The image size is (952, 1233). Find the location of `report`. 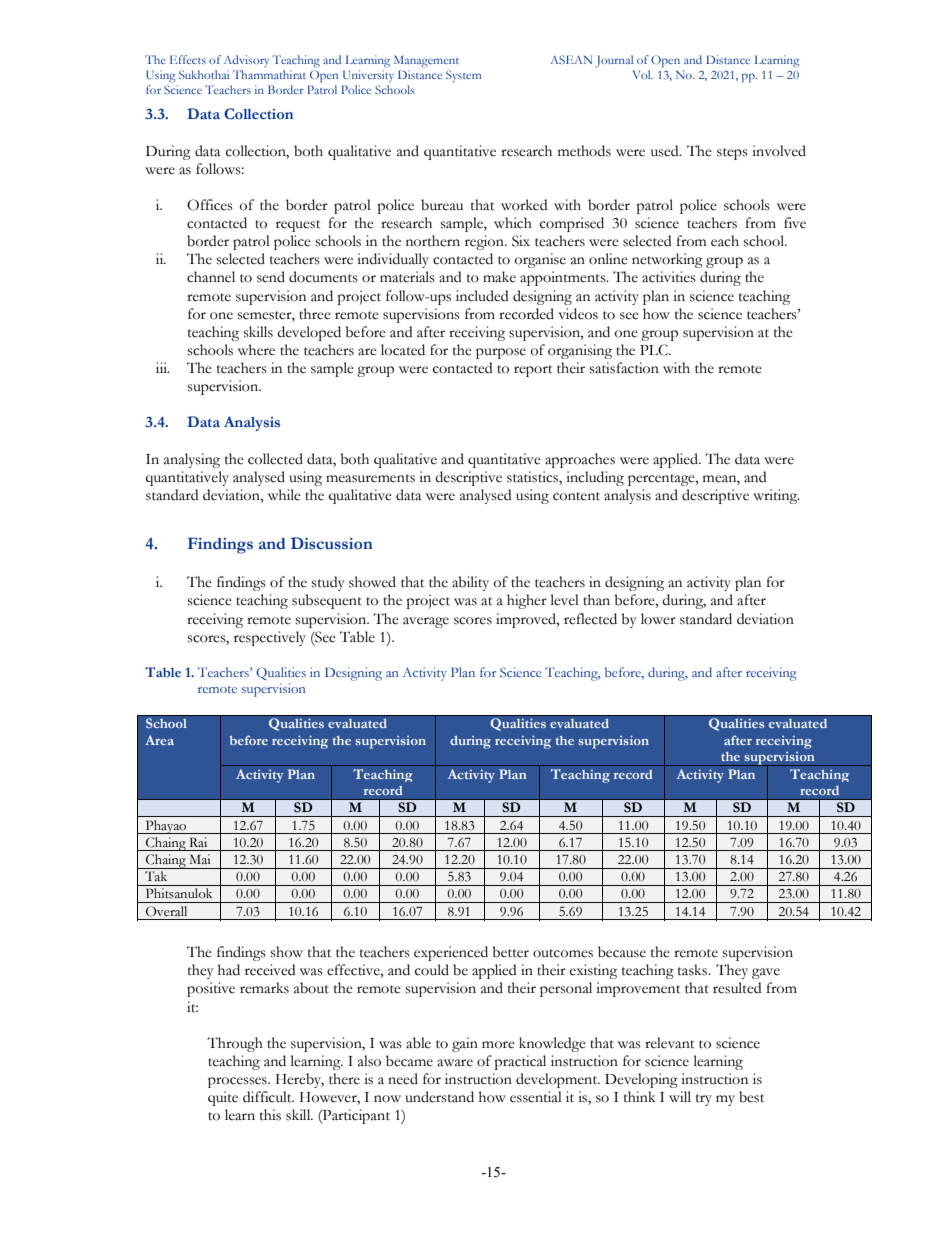

report is located at coordinates (533, 371).
